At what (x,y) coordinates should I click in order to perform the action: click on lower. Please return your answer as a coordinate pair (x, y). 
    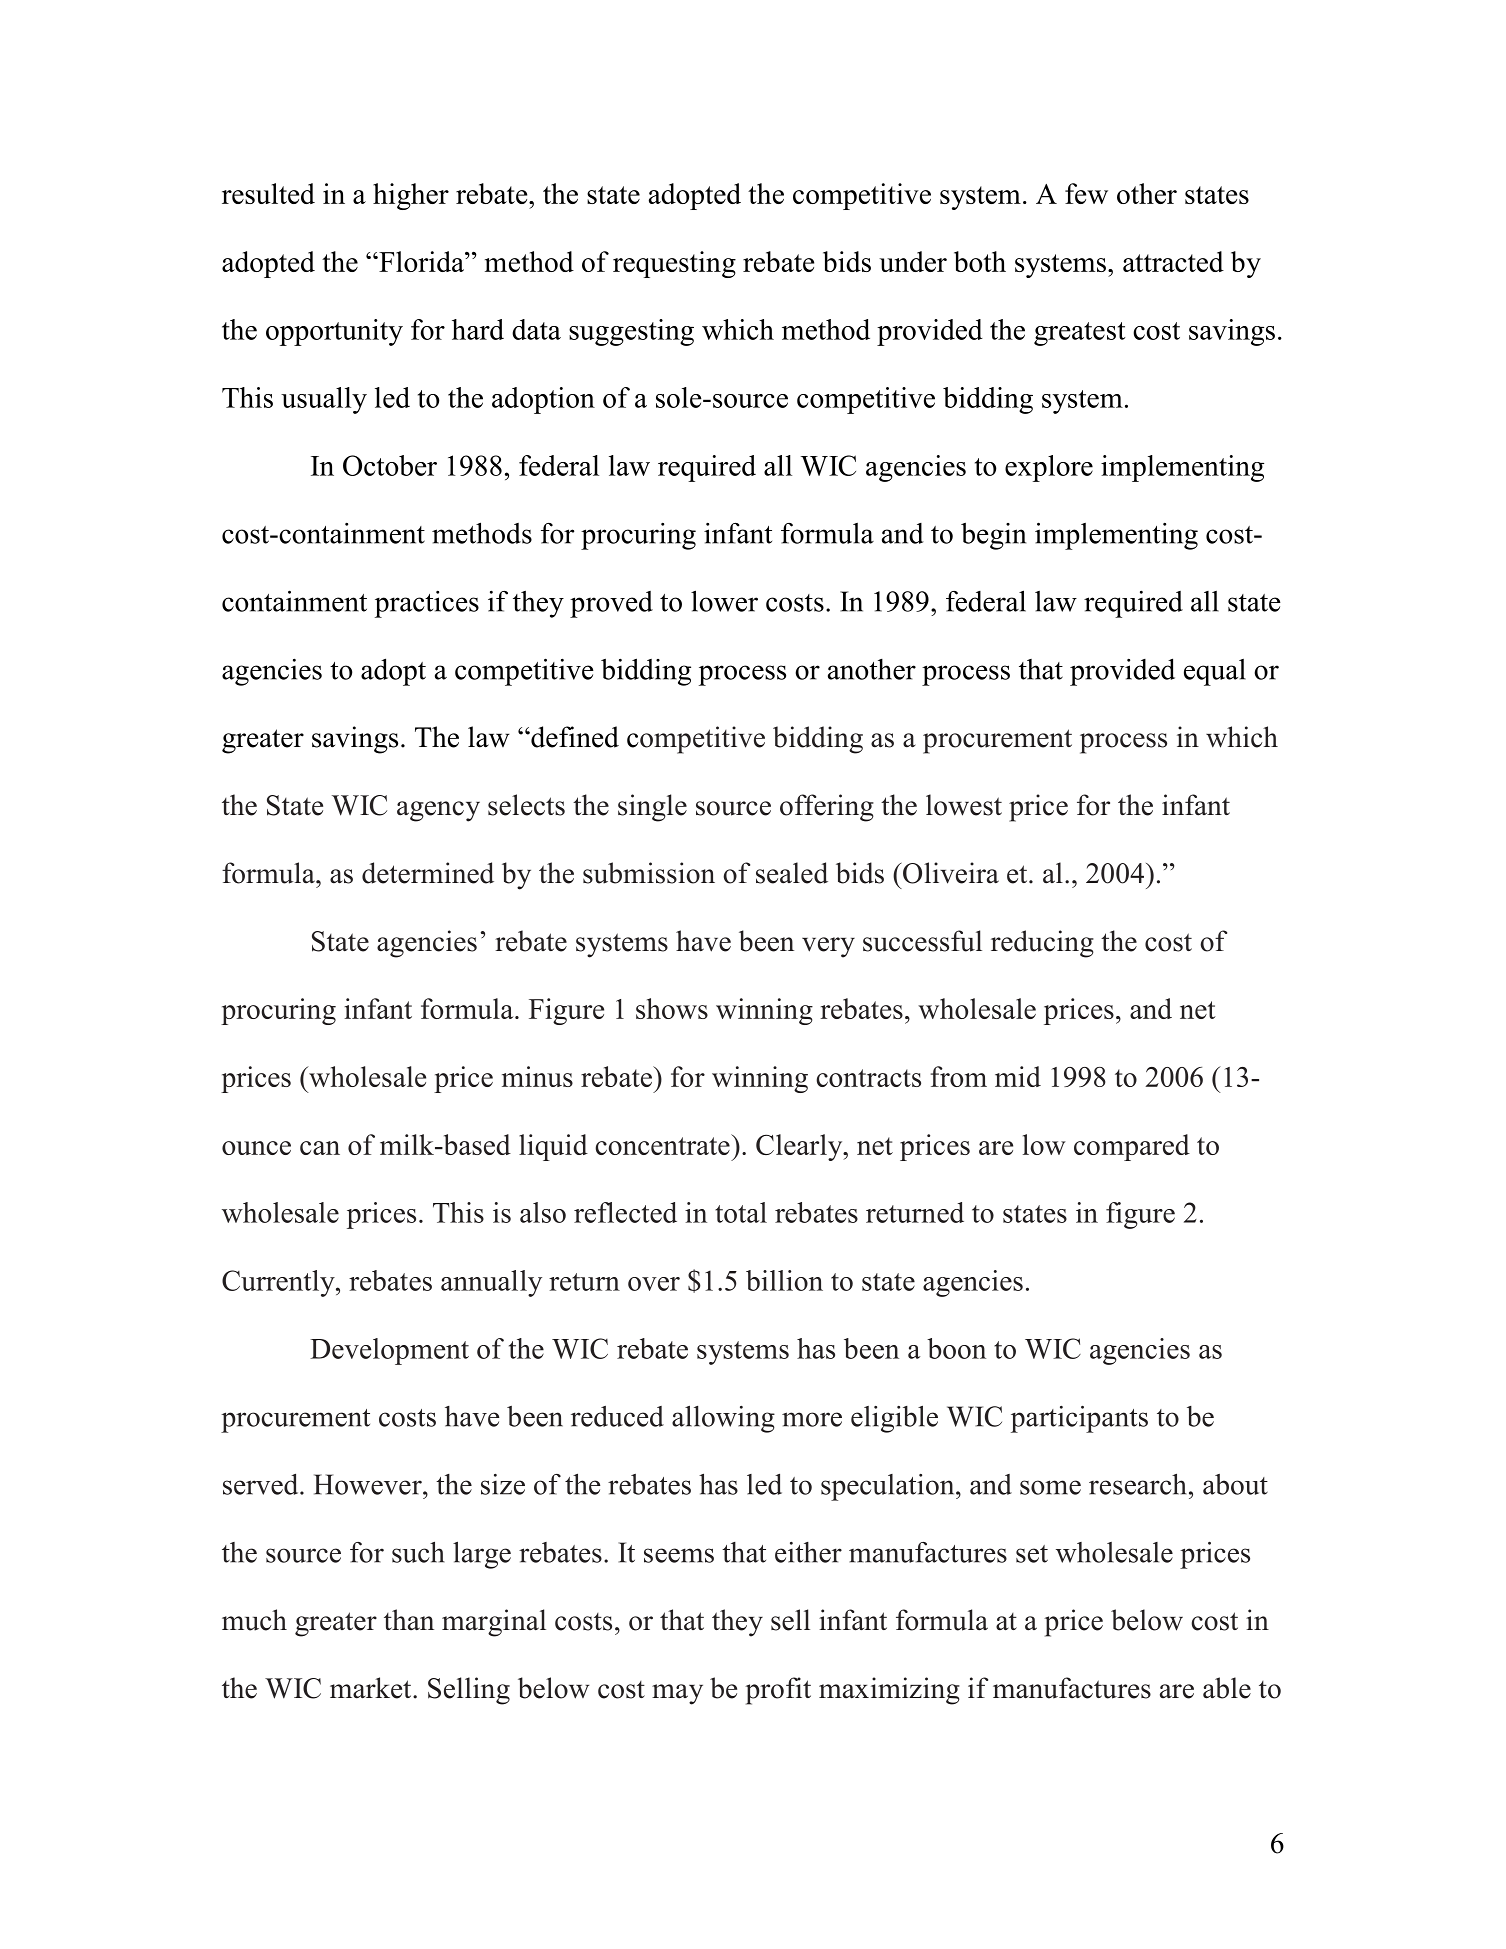
    Looking at the image, I should click on (724, 601).
